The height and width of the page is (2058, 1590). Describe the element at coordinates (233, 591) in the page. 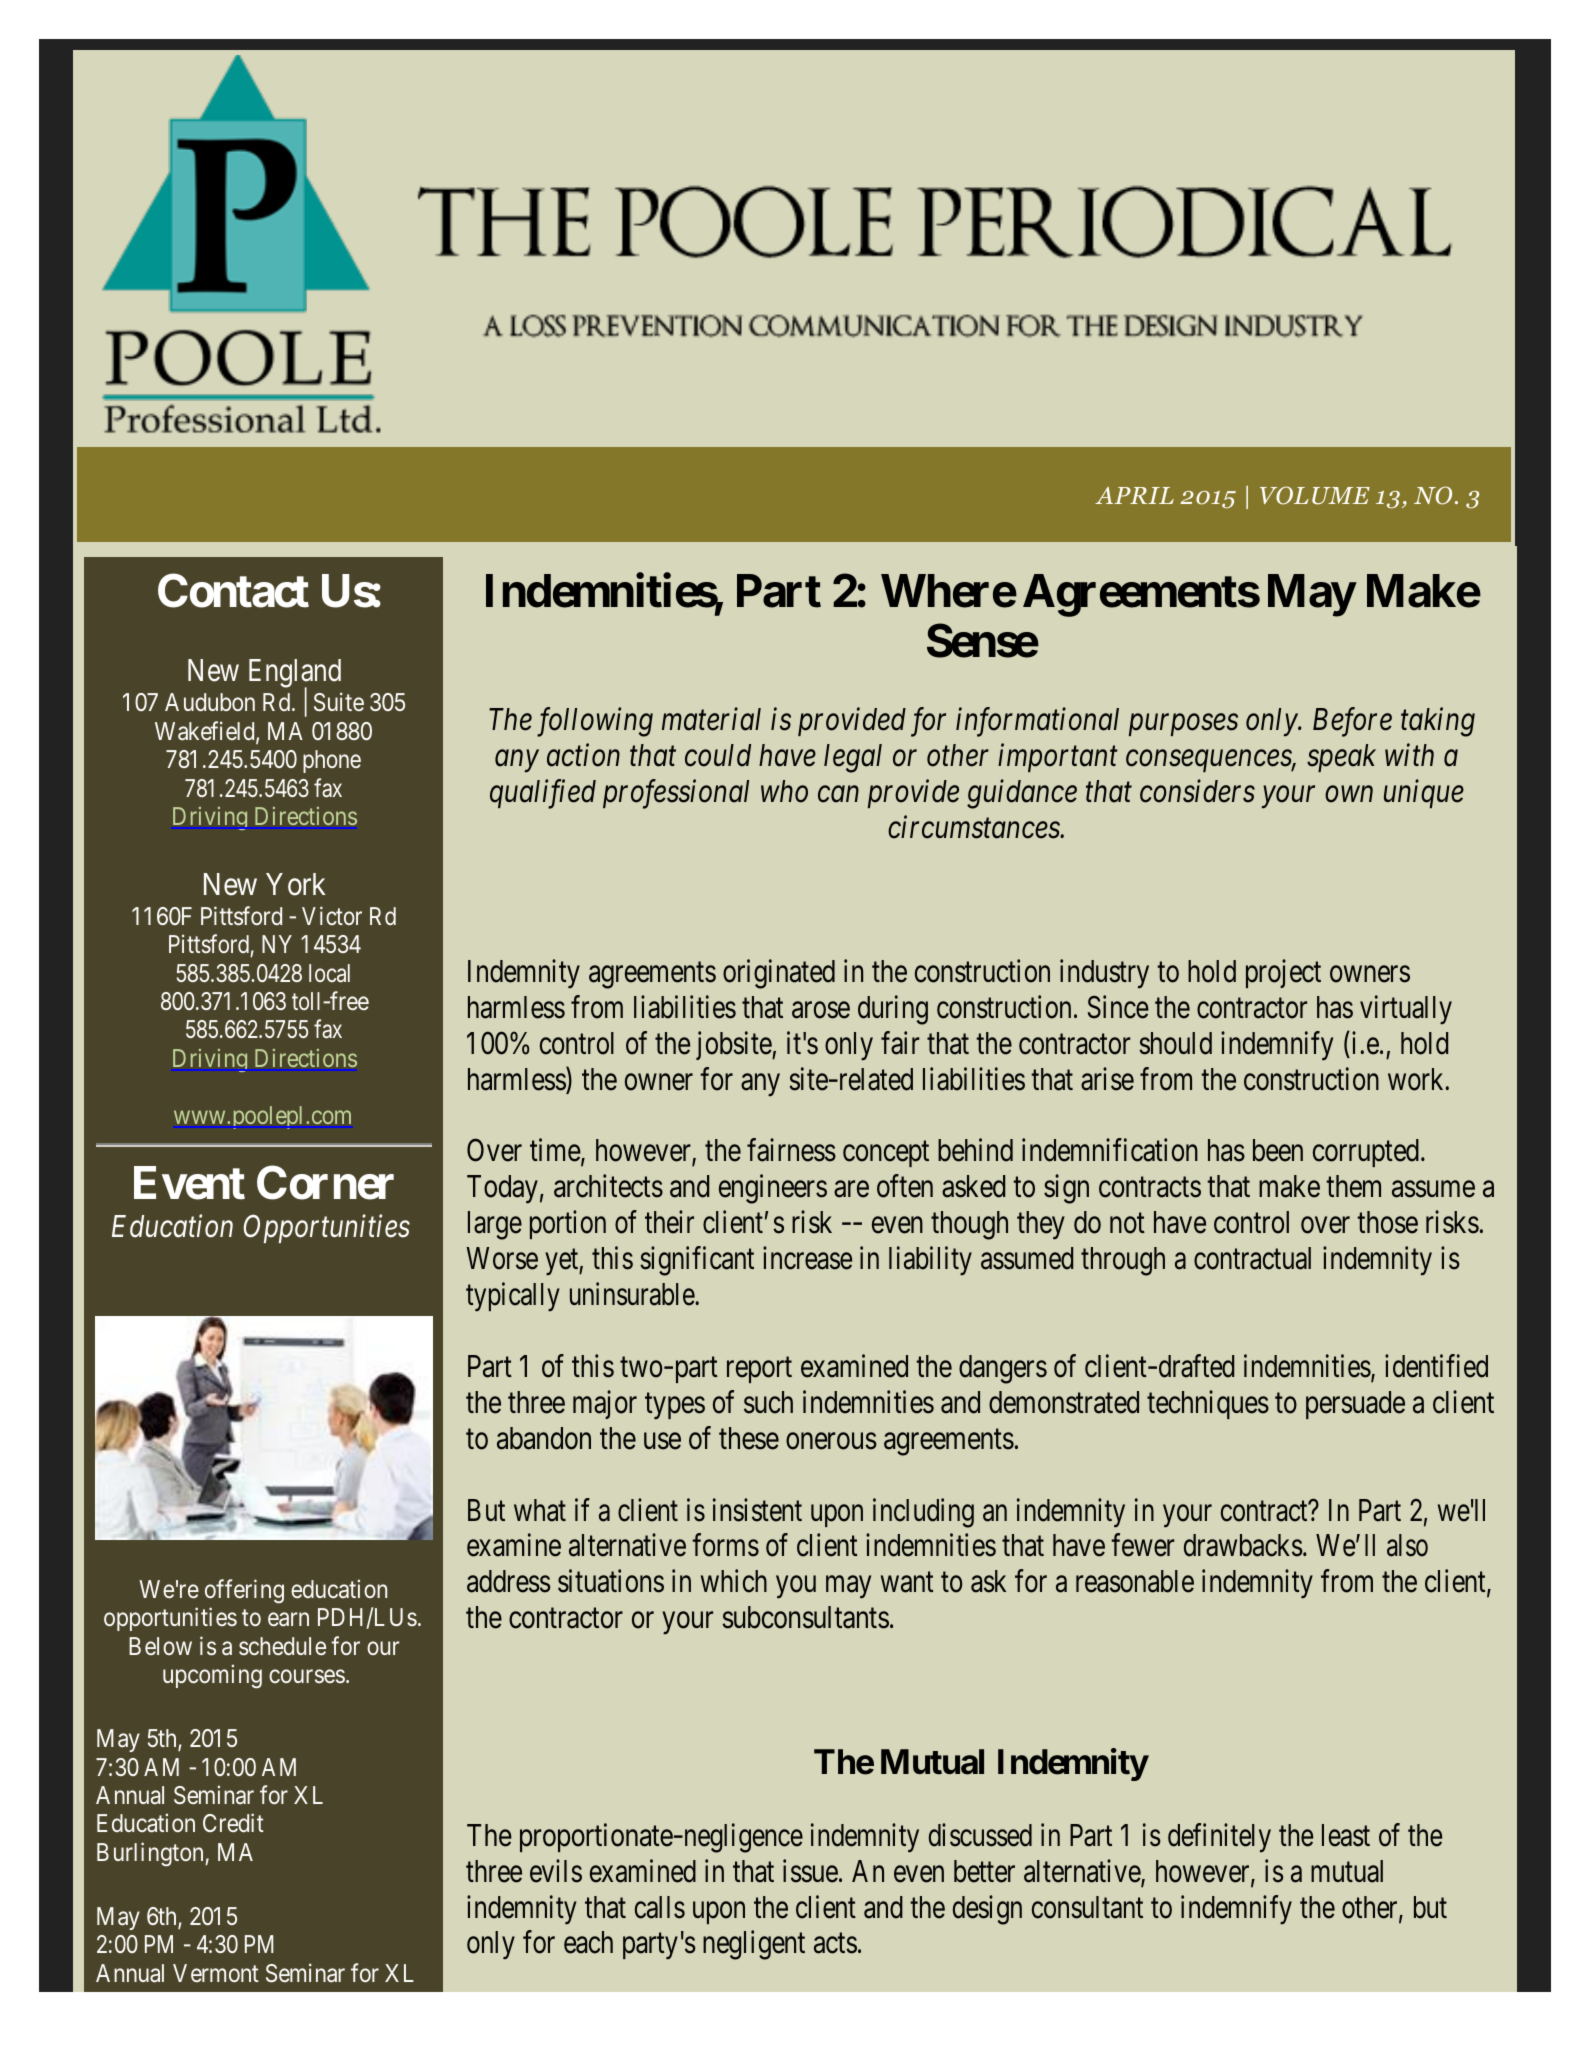

I see `Contact` at that location.
